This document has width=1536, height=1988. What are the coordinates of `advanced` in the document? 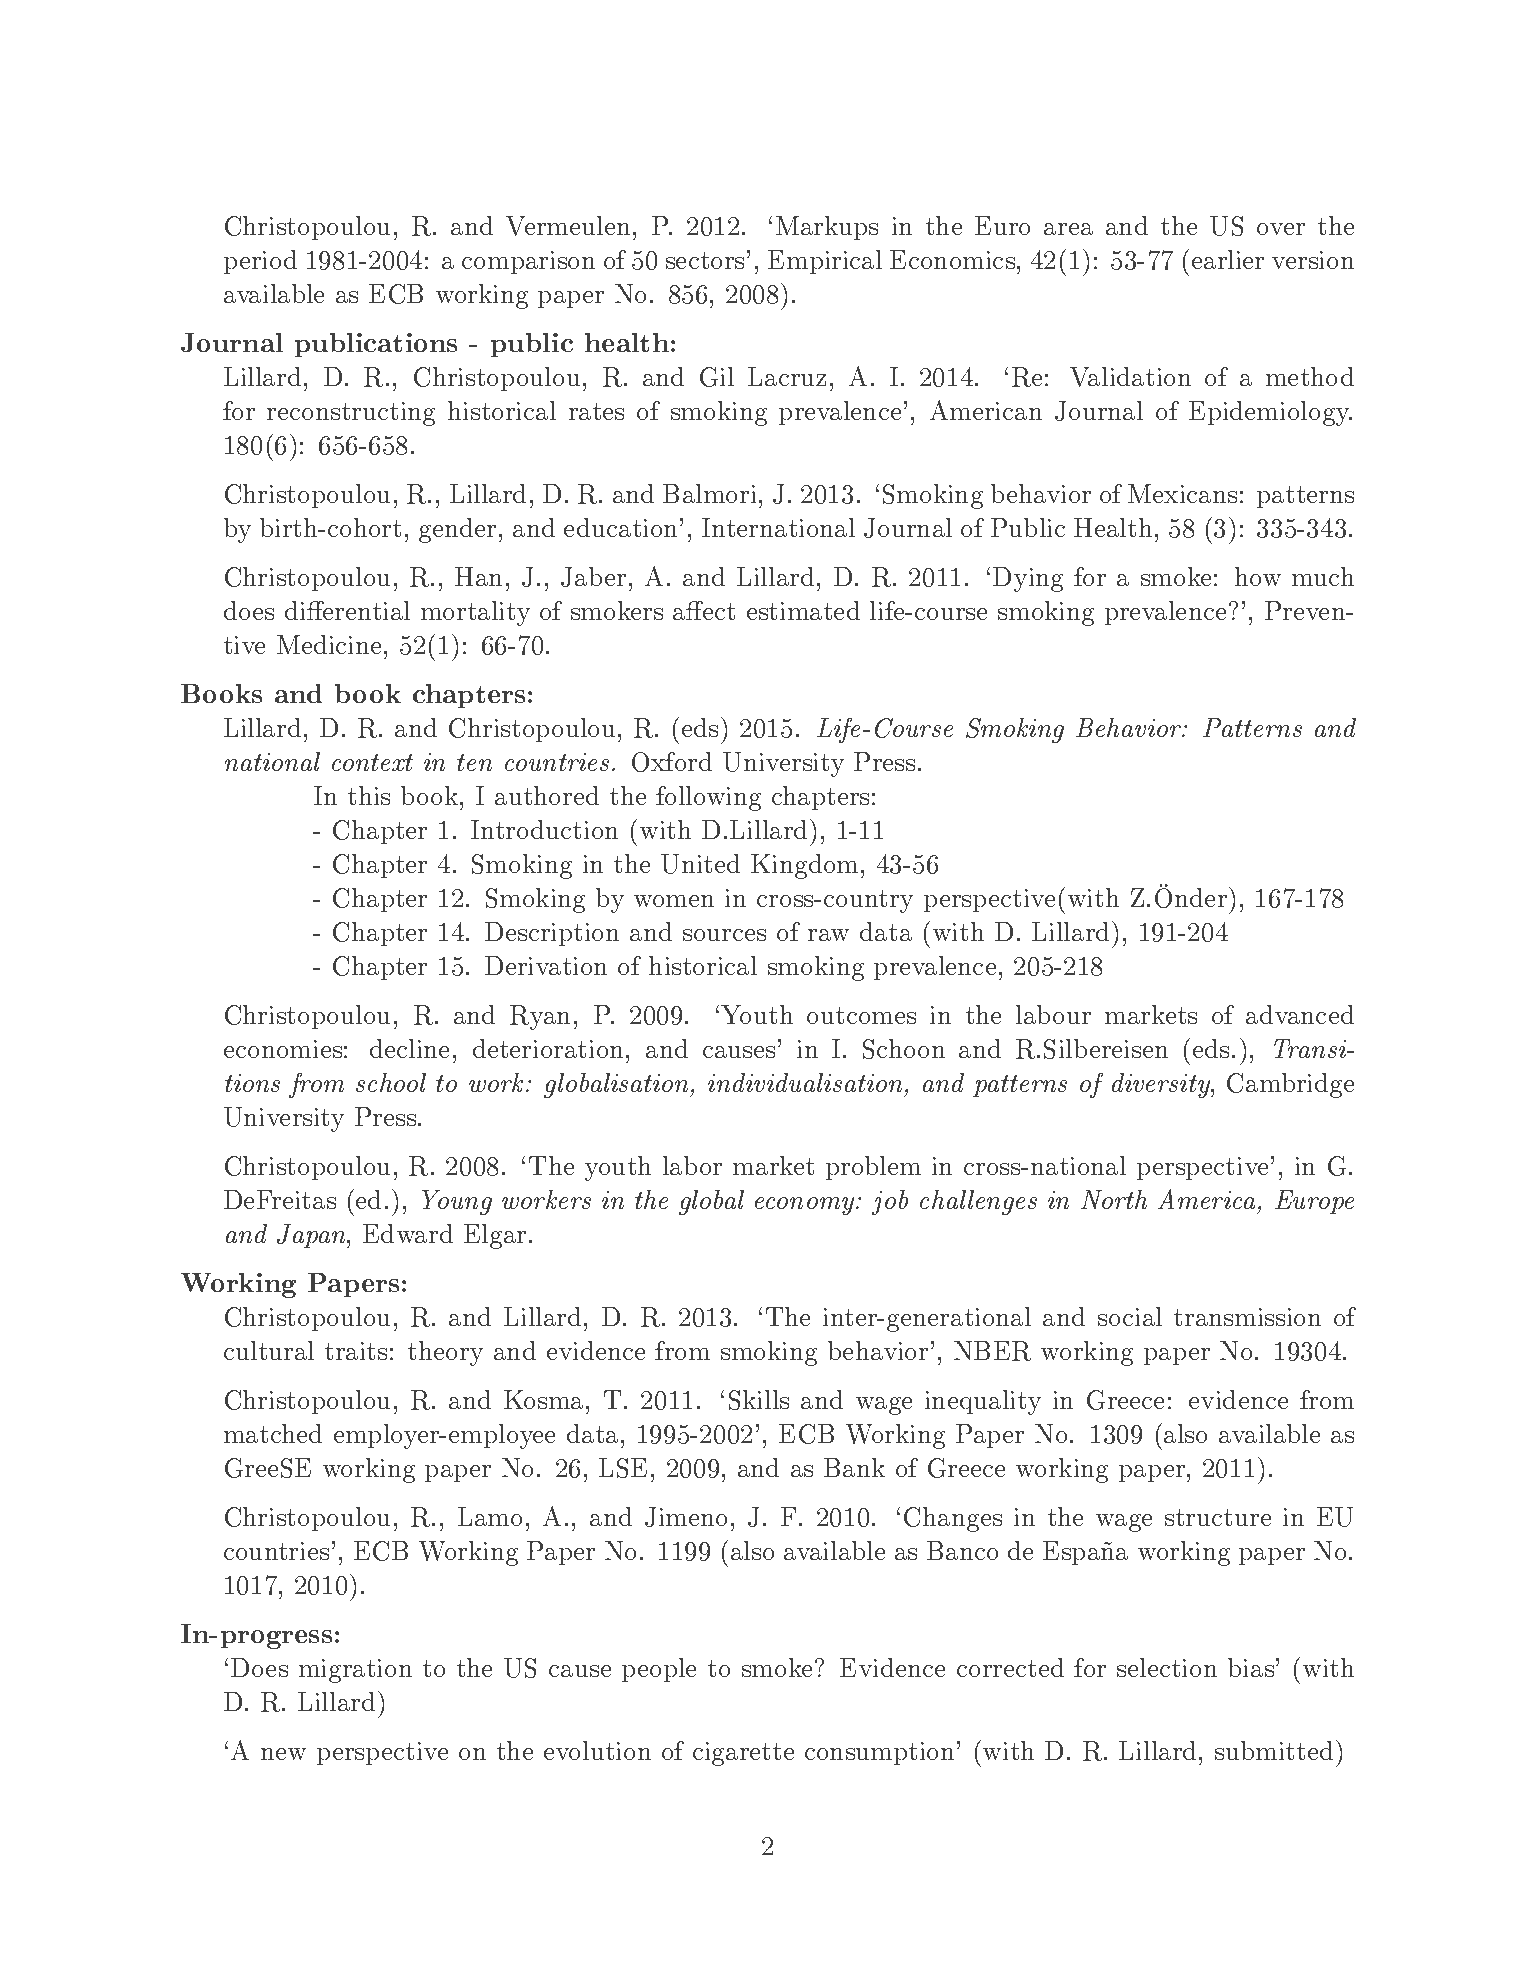 It's located at (1300, 1014).
